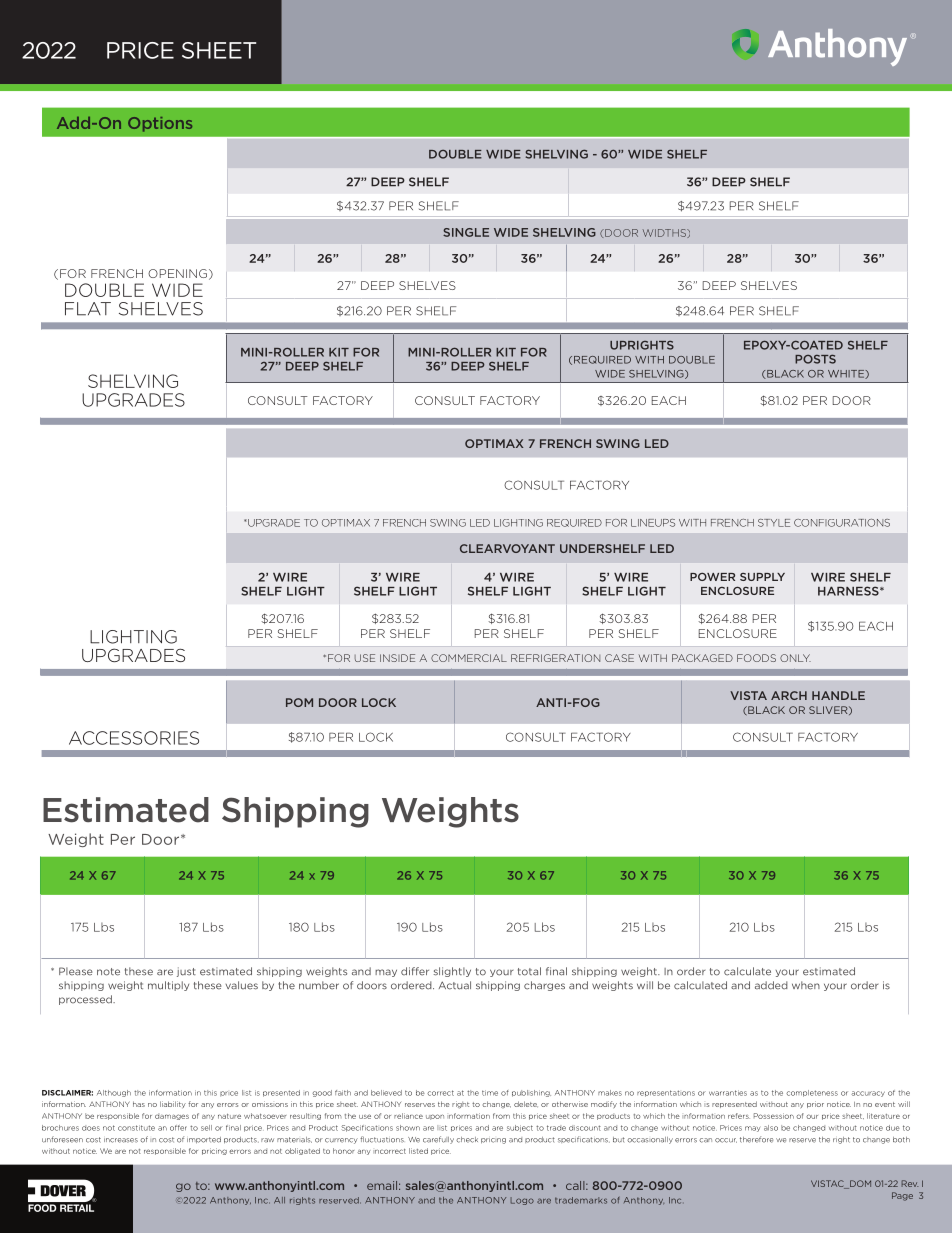 The height and width of the image is (1233, 952). What do you see at coordinates (186, 972) in the image?
I see `just` at bounding box center [186, 972].
